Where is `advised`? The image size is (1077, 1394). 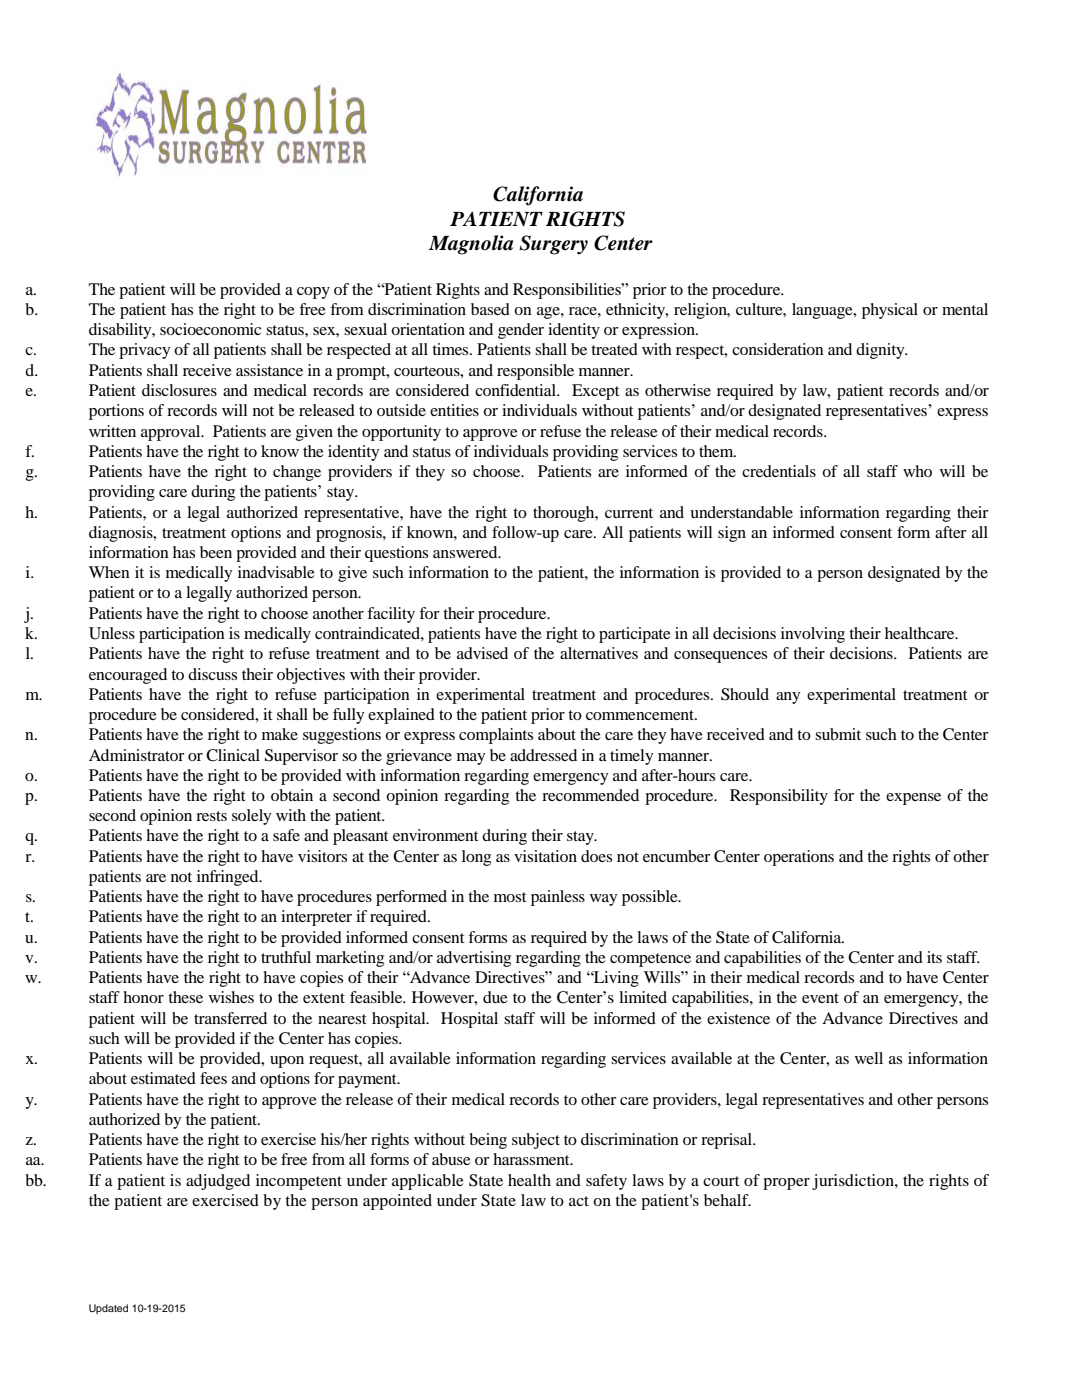 advised is located at coordinates (482, 653).
